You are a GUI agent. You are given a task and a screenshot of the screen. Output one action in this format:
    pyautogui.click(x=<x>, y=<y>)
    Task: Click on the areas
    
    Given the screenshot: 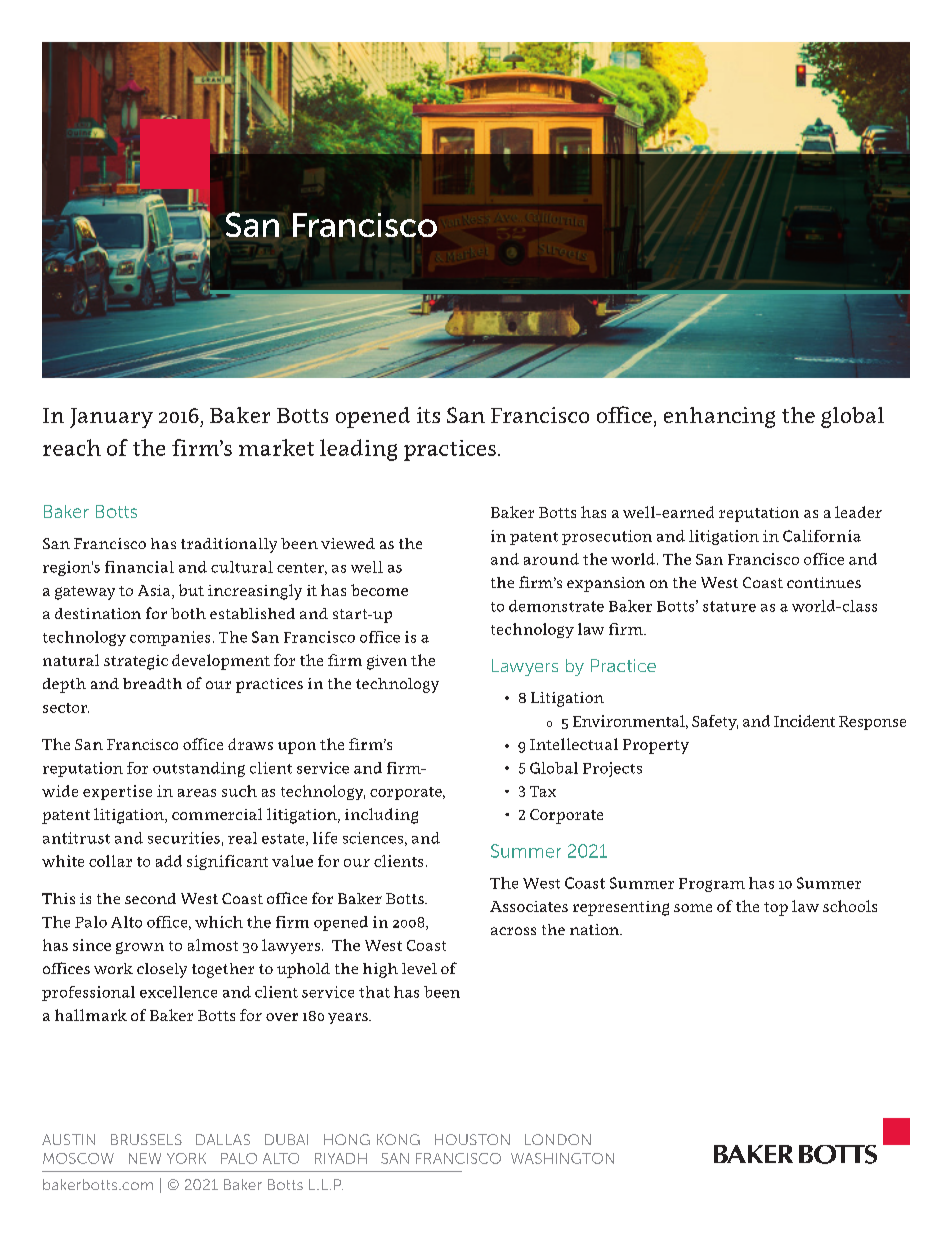 What is the action you would take?
    pyautogui.click(x=197, y=793)
